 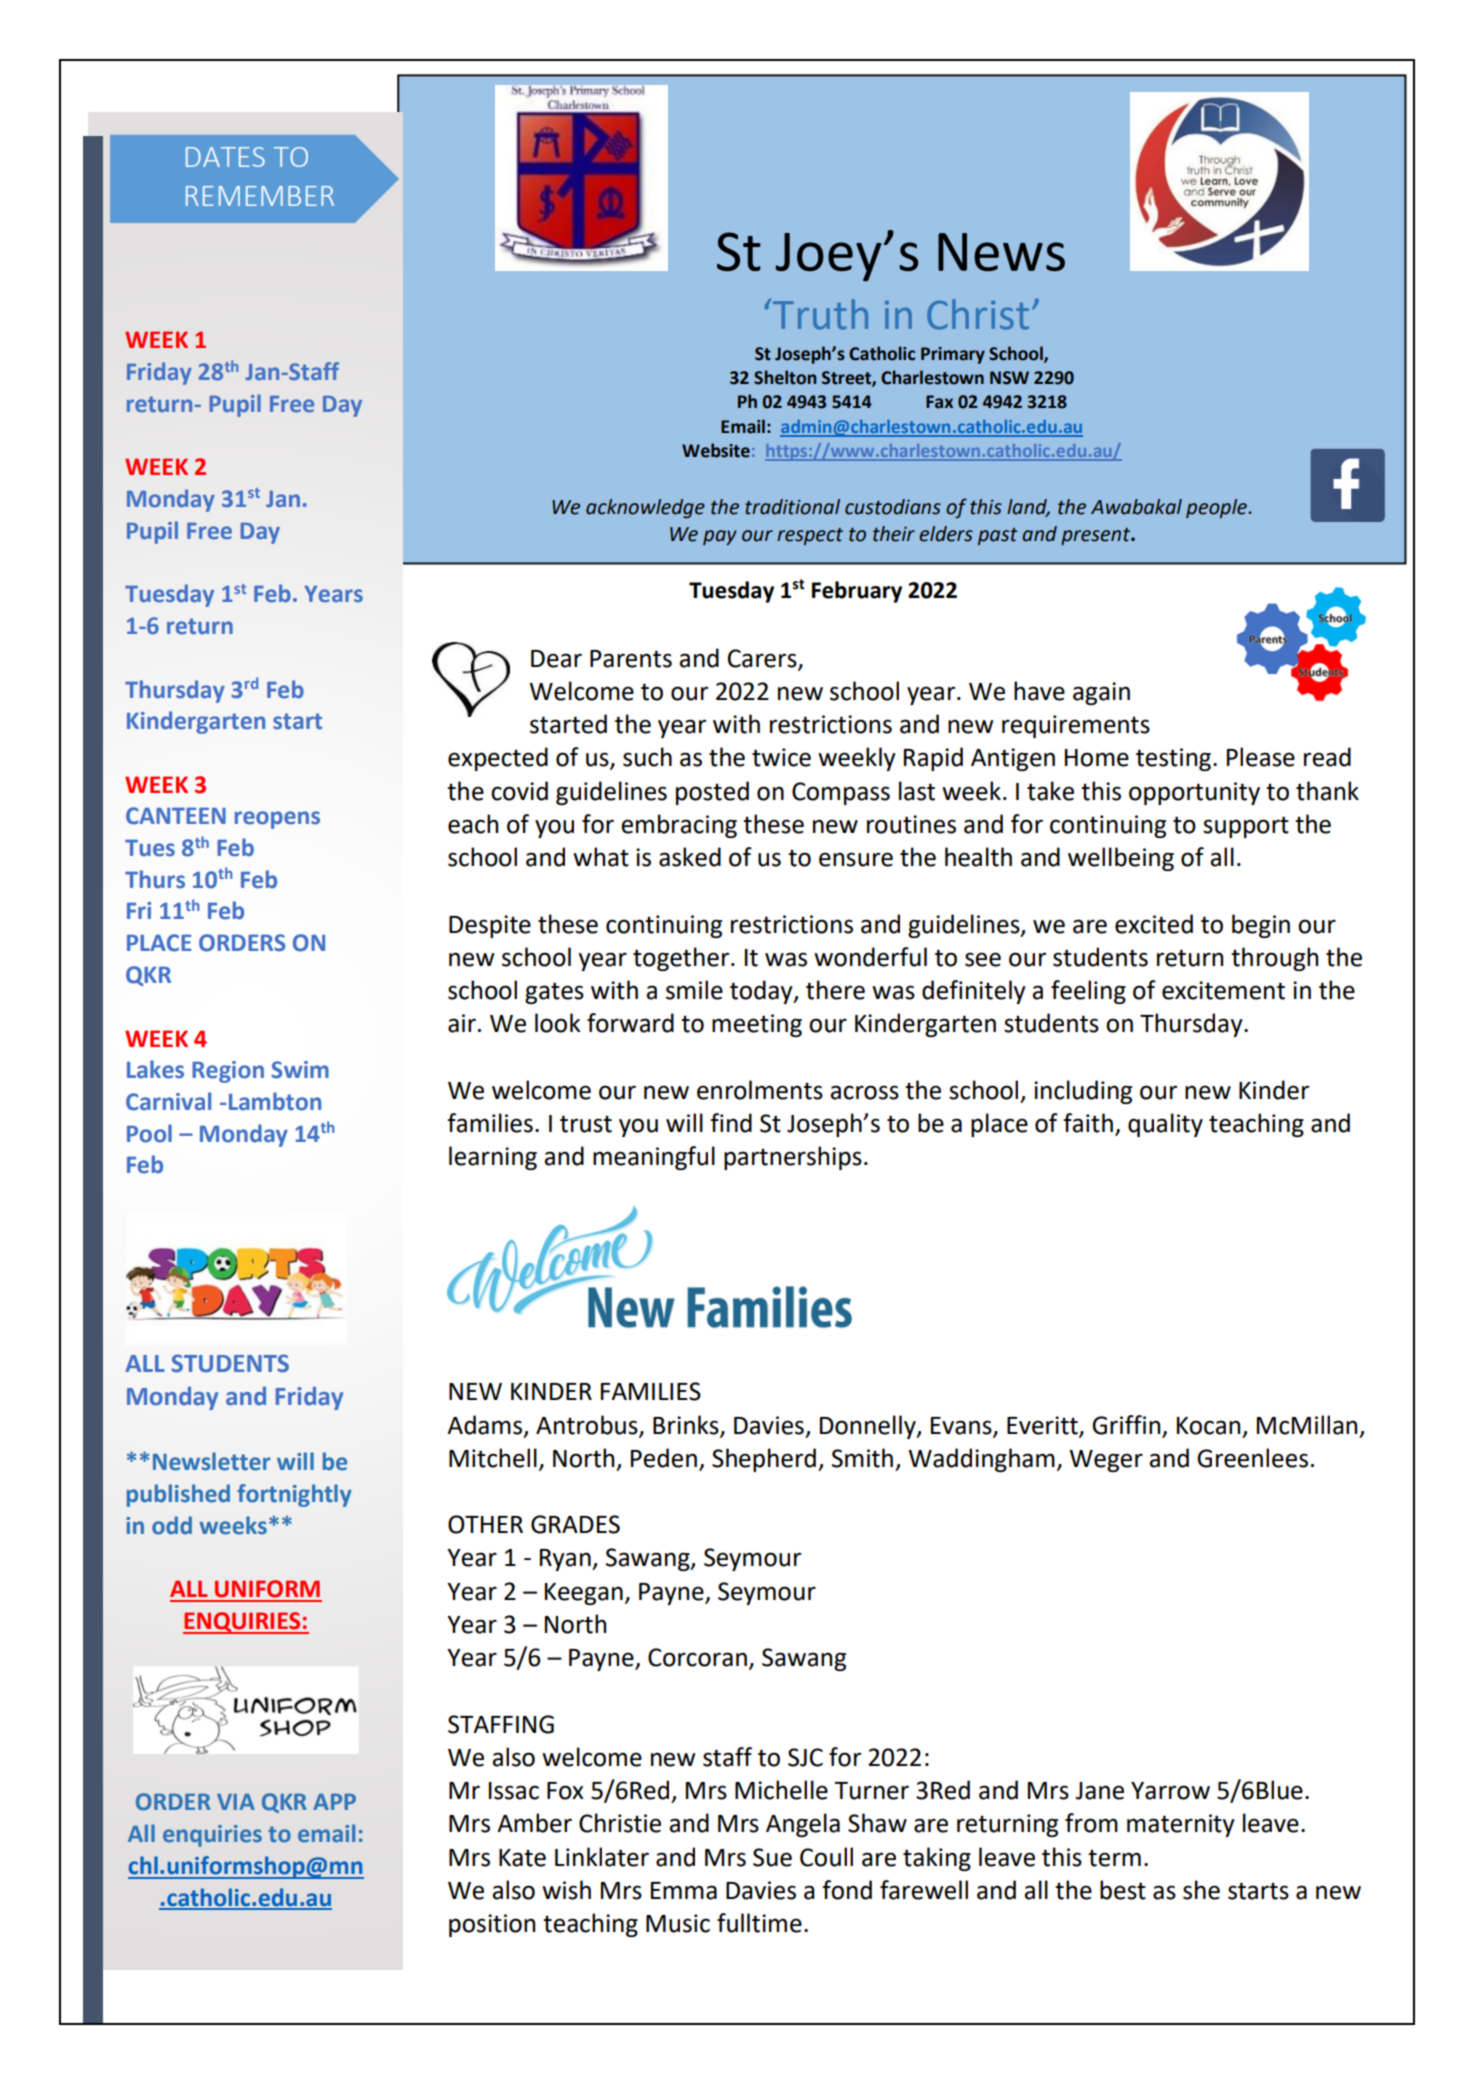 I want to click on reopens, so click(x=277, y=820).
